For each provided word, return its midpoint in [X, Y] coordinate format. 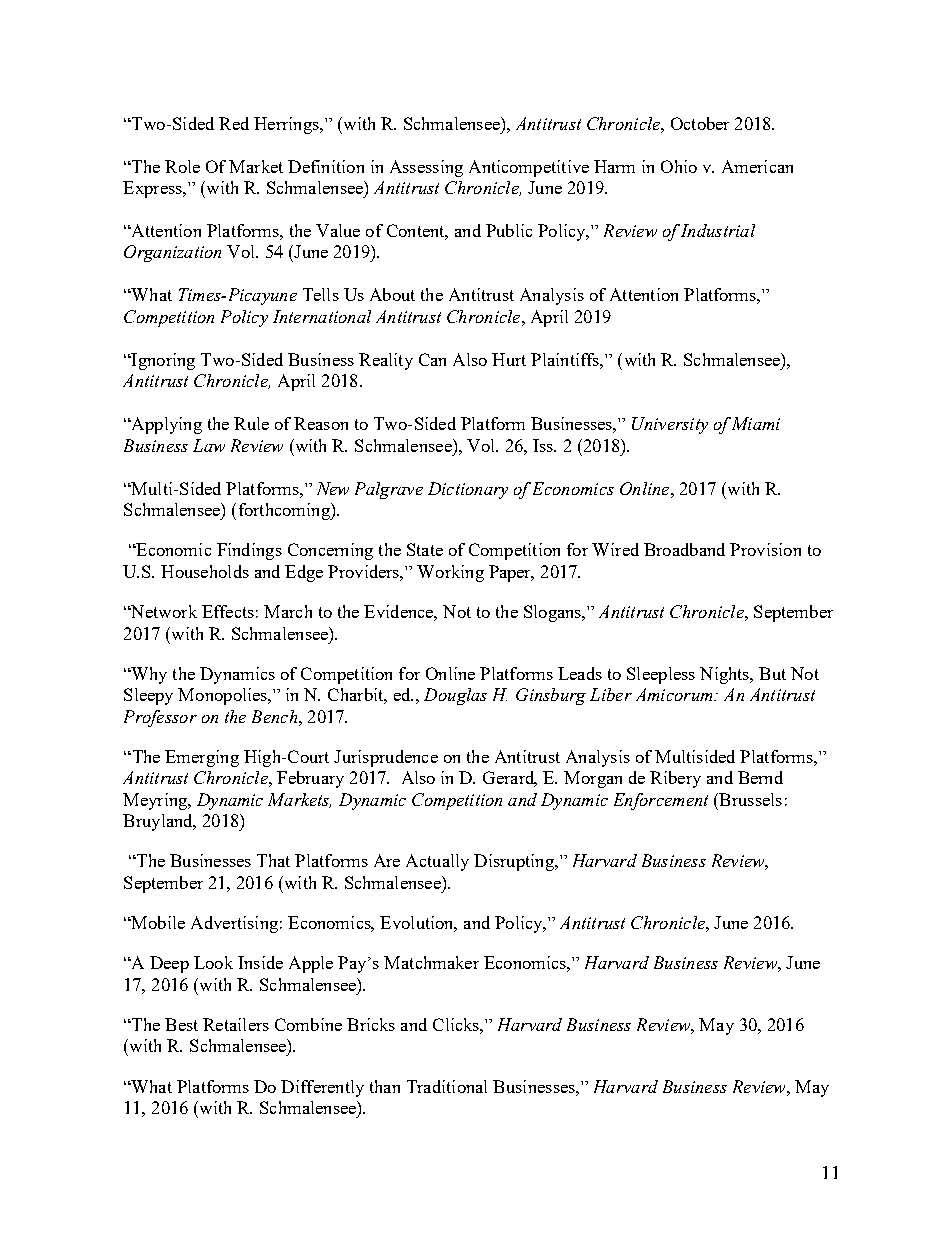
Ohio [679, 166]
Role [182, 166]
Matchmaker [431, 962]
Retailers [236, 1024]
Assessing [426, 168]
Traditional [447, 1086]
